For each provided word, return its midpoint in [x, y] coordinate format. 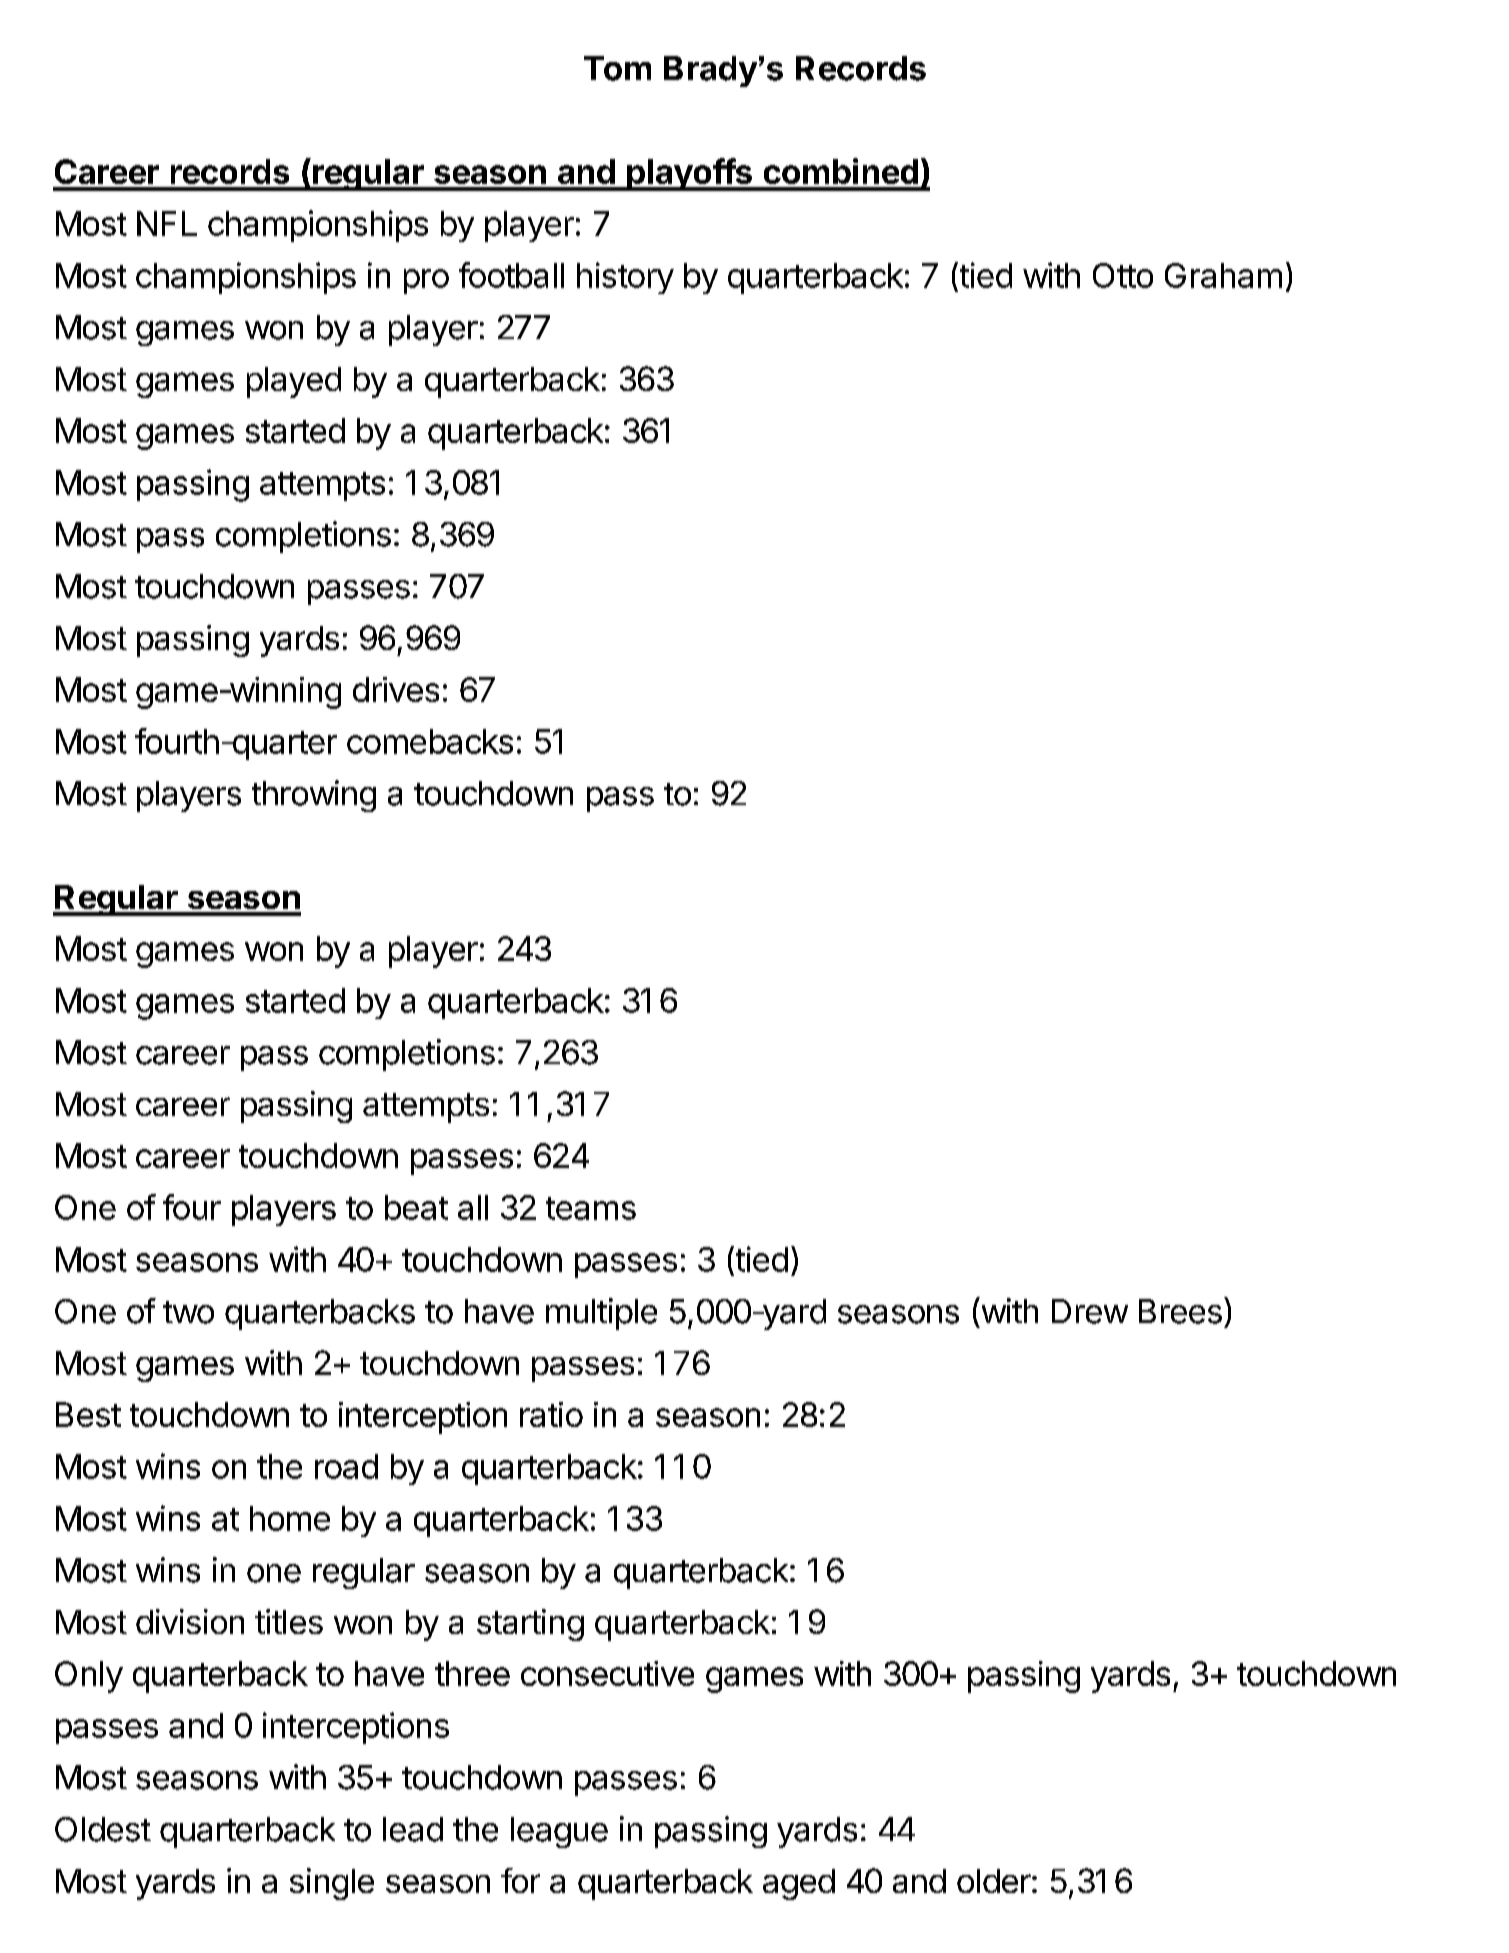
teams [591, 1208]
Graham [1223, 275]
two [188, 1312]
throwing [314, 796]
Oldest [103, 1829]
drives [396, 689]
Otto [1123, 275]
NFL [167, 223]
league [559, 1832]
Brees [1180, 1311]
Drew [1090, 1311]
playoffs [689, 174]
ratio [551, 1414]
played [294, 382]
